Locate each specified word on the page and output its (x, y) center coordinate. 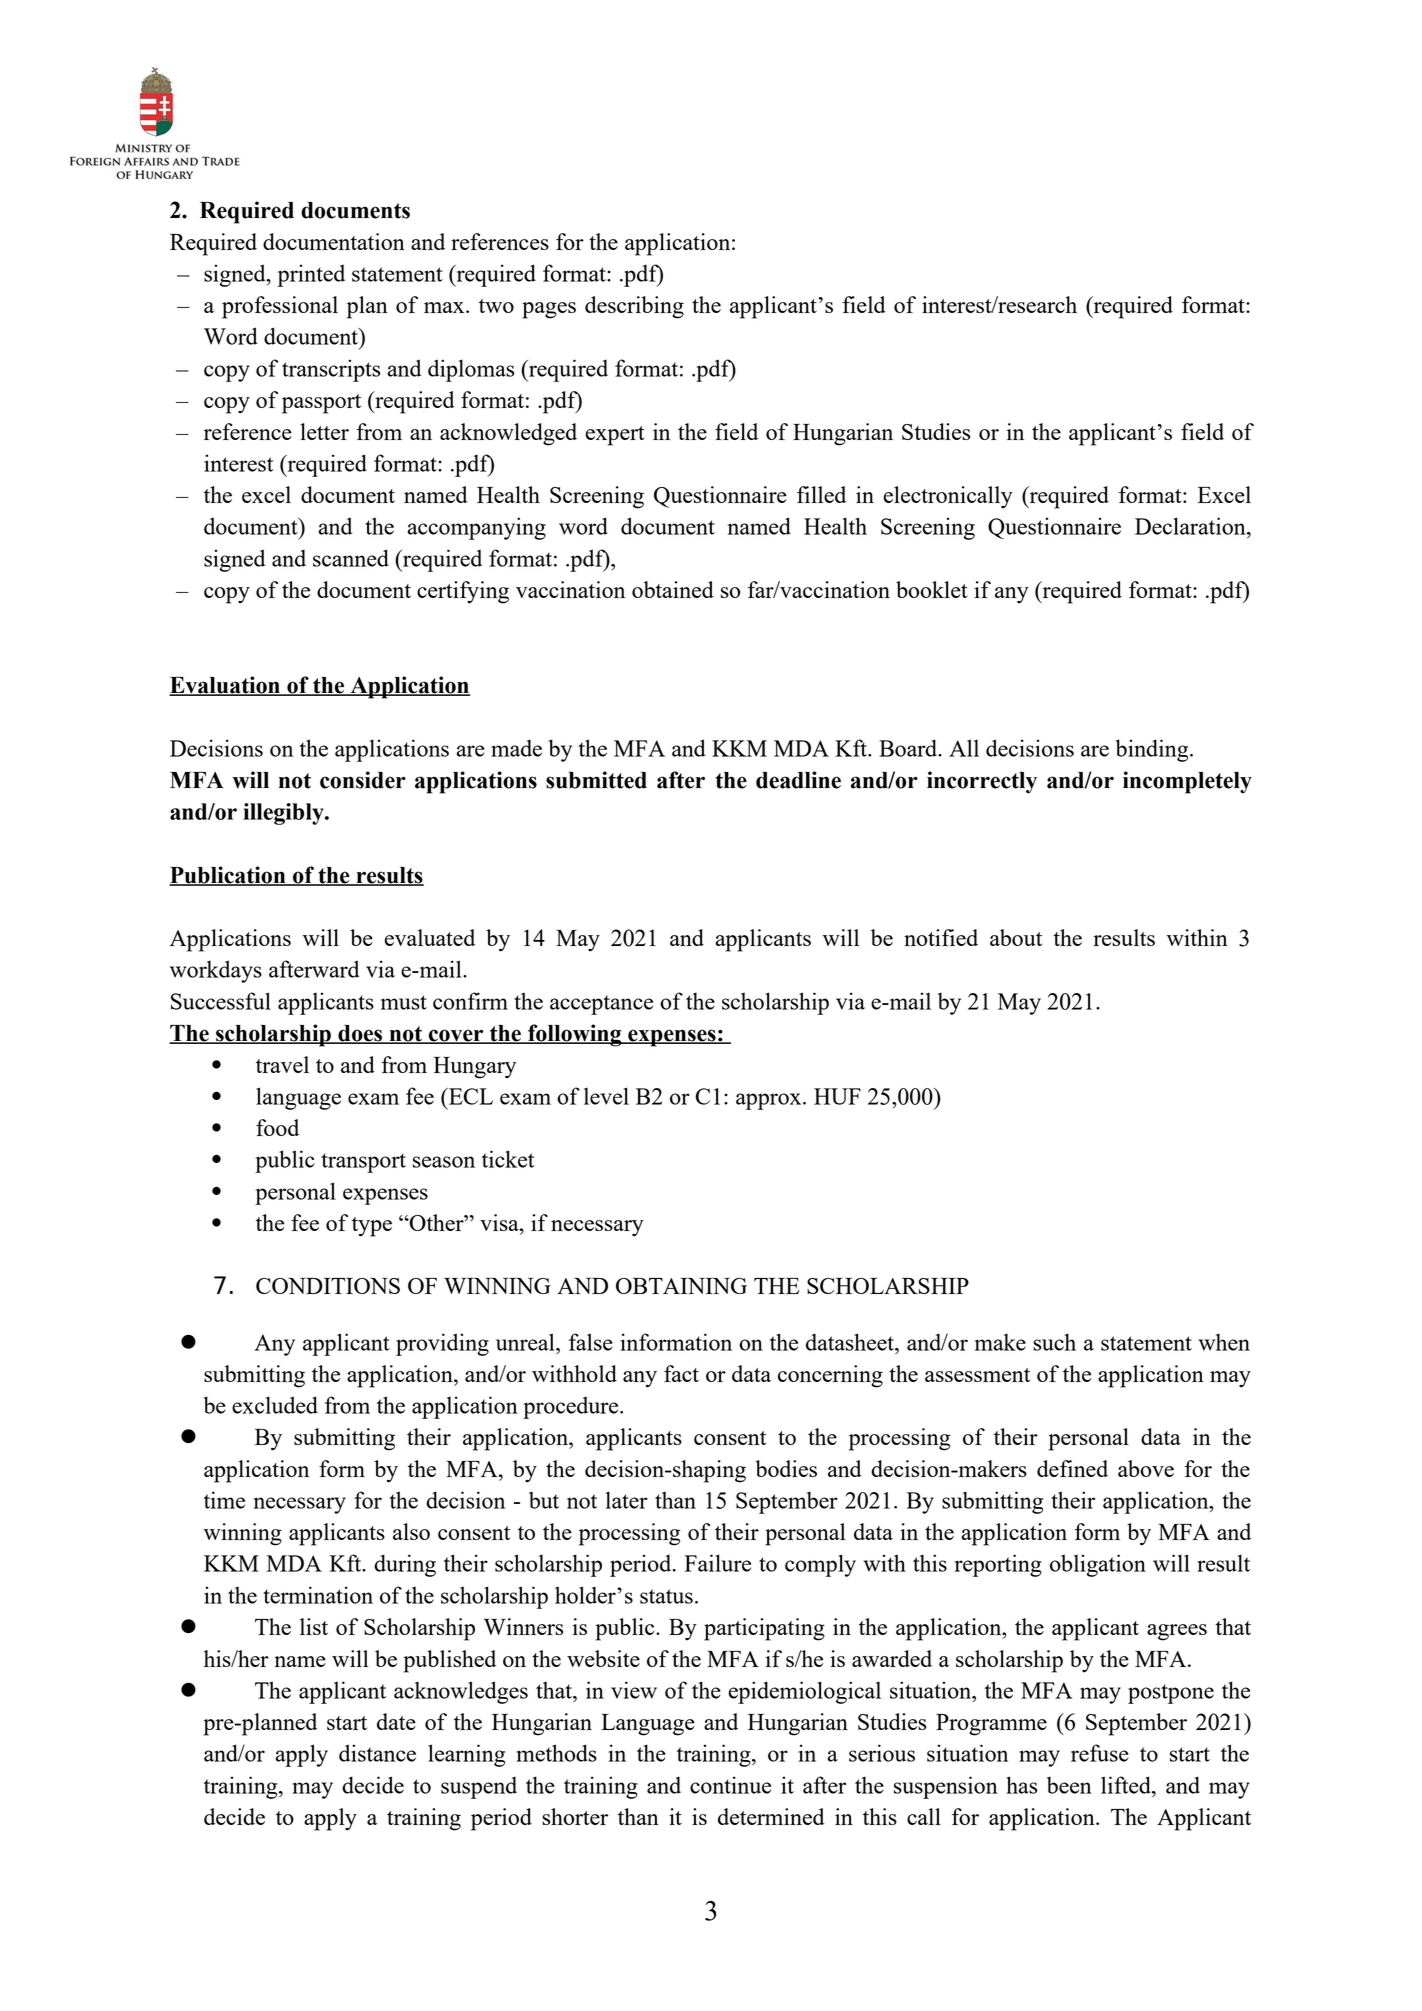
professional (280, 307)
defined (1072, 1468)
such (1054, 1342)
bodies (786, 1468)
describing (634, 307)
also (411, 1531)
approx (770, 1101)
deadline (798, 780)
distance (377, 1753)
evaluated (430, 937)
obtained (673, 589)
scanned (351, 558)
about (1016, 937)
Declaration (1191, 526)
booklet (932, 589)
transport (363, 1163)
